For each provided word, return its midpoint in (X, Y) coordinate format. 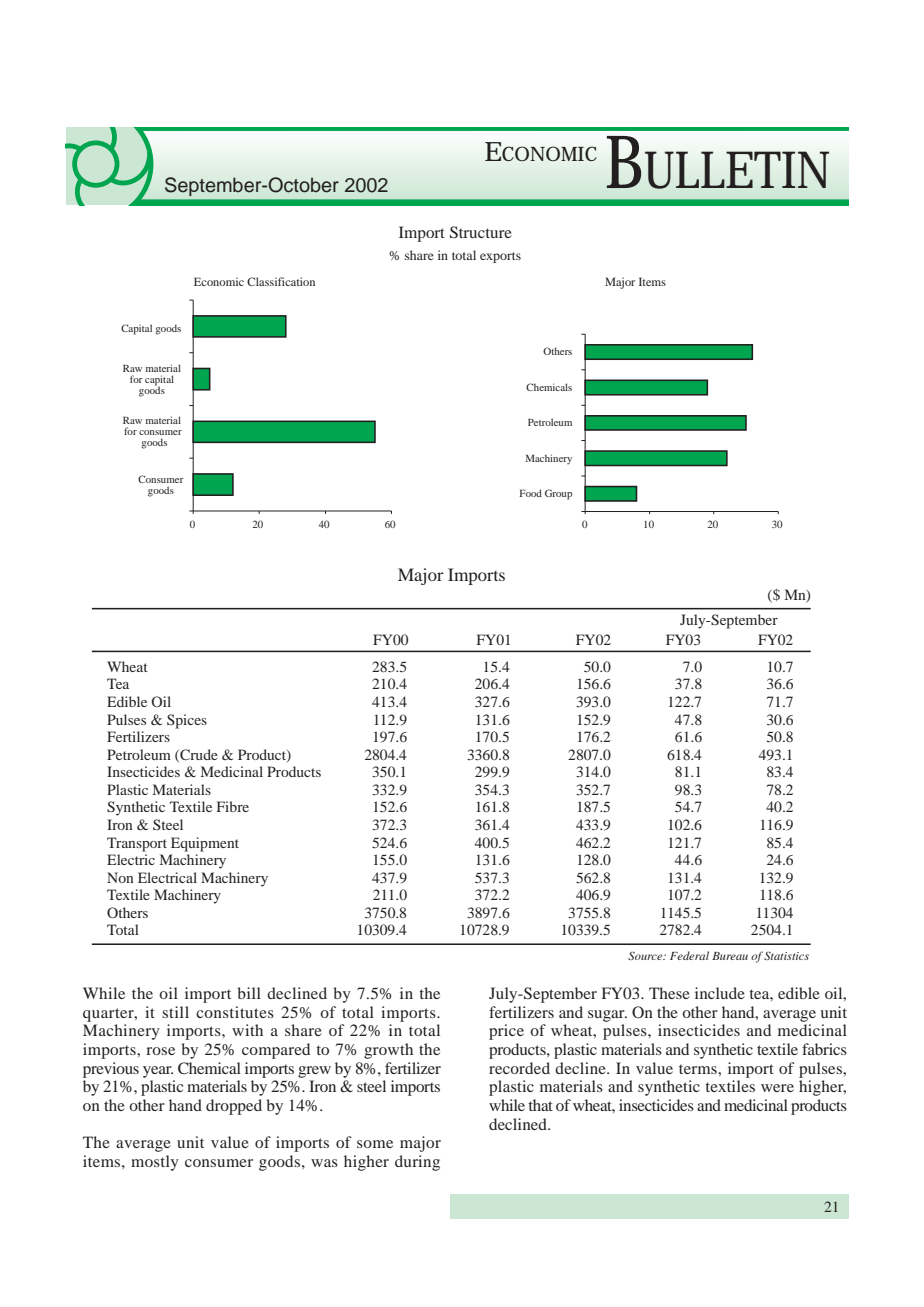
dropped (234, 1107)
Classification (281, 281)
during (417, 1163)
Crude (198, 755)
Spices (187, 721)
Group (558, 494)
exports (500, 257)
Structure (481, 232)
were (777, 1088)
